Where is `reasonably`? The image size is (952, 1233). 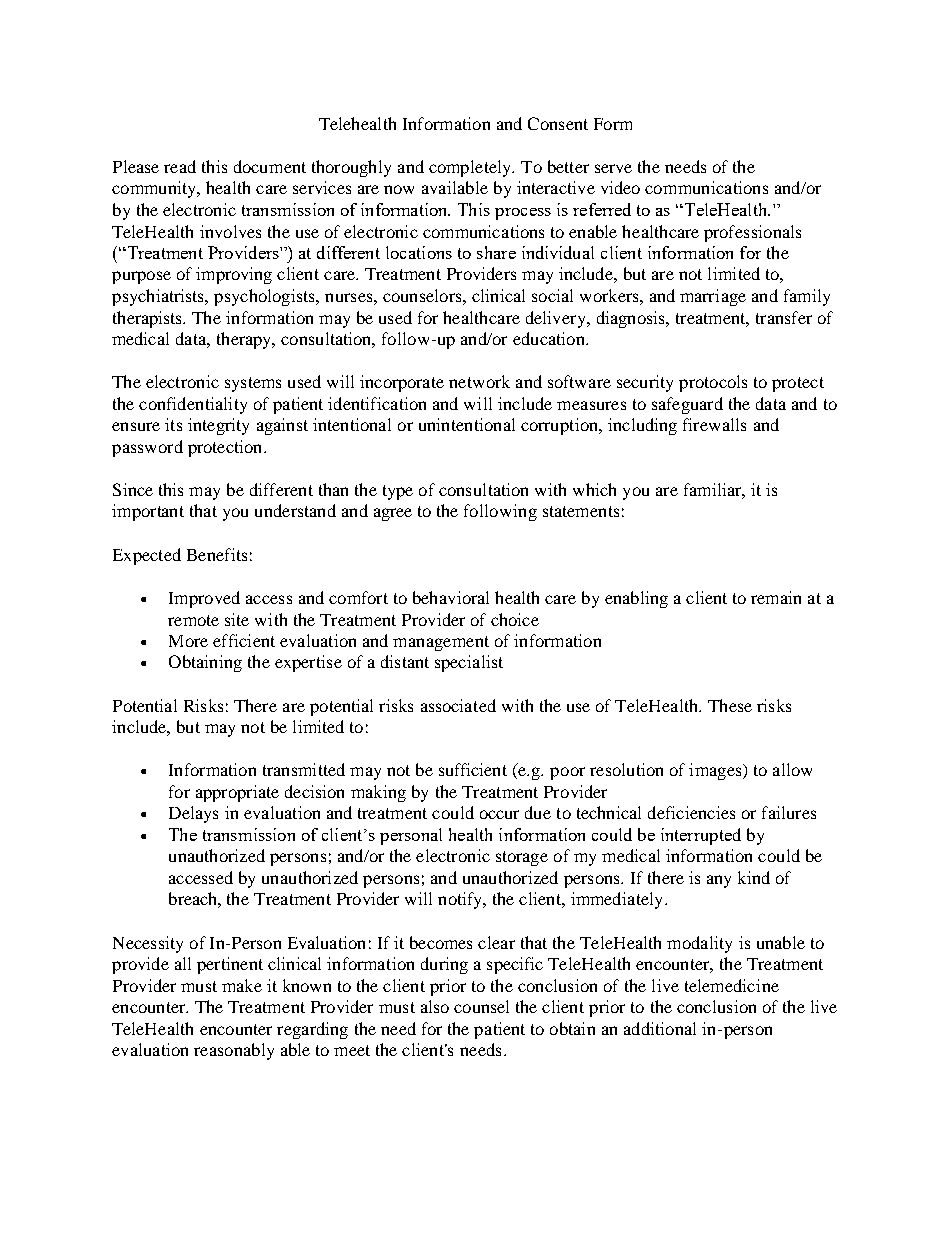
reasonably is located at coordinates (234, 1051).
